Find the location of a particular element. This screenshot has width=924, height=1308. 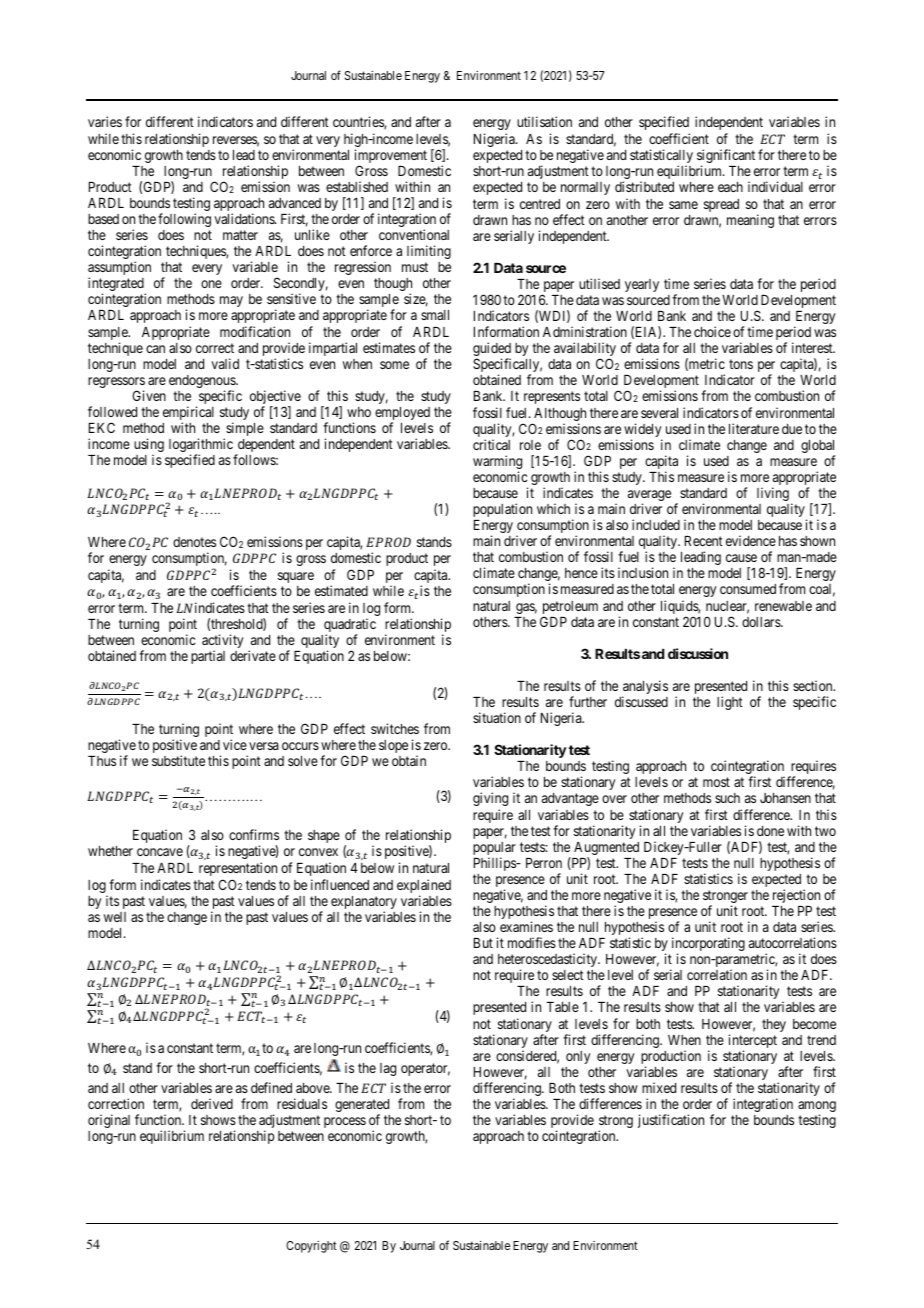

literature is located at coordinates (754, 428).
